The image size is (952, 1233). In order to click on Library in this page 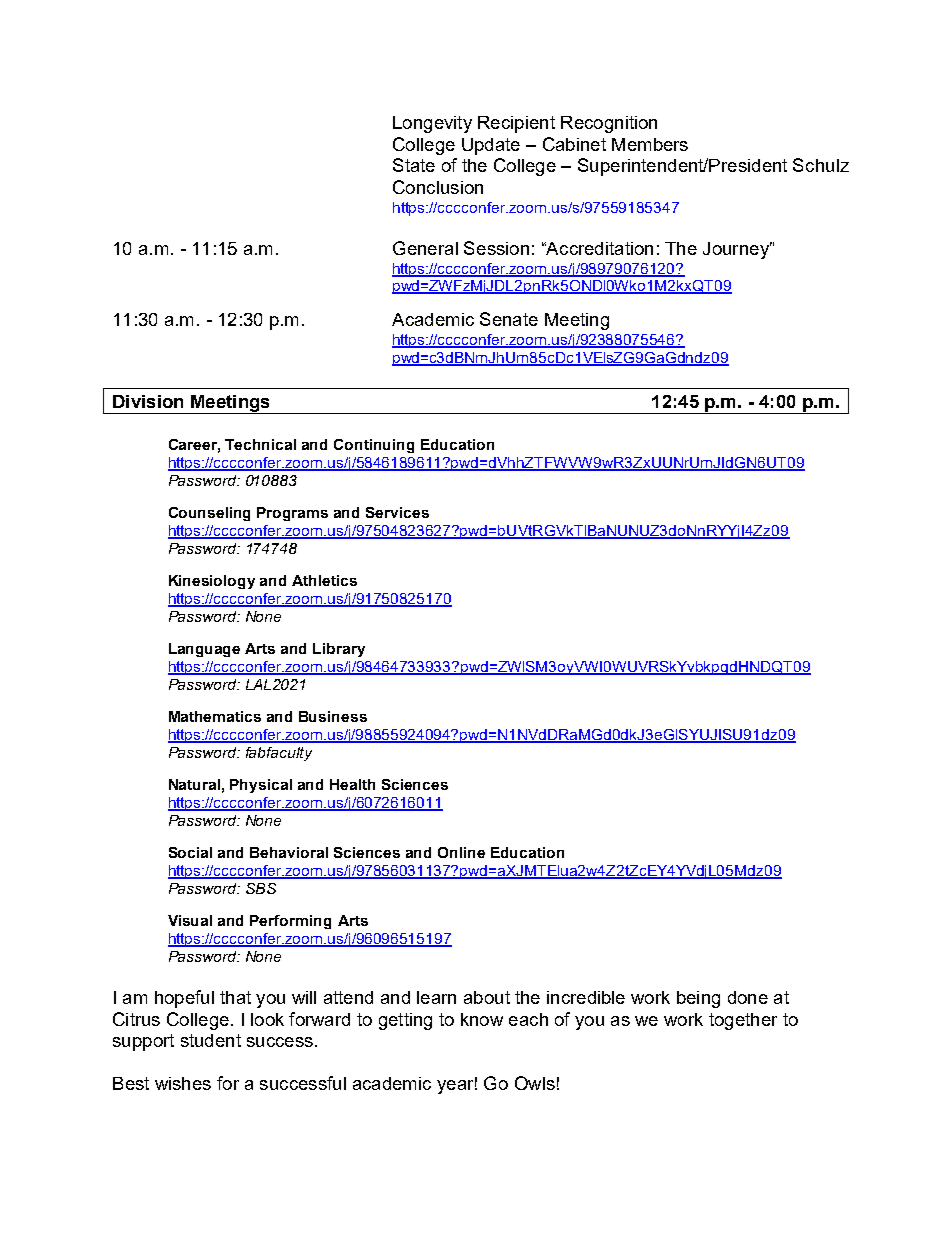, I will do `click(339, 650)`.
